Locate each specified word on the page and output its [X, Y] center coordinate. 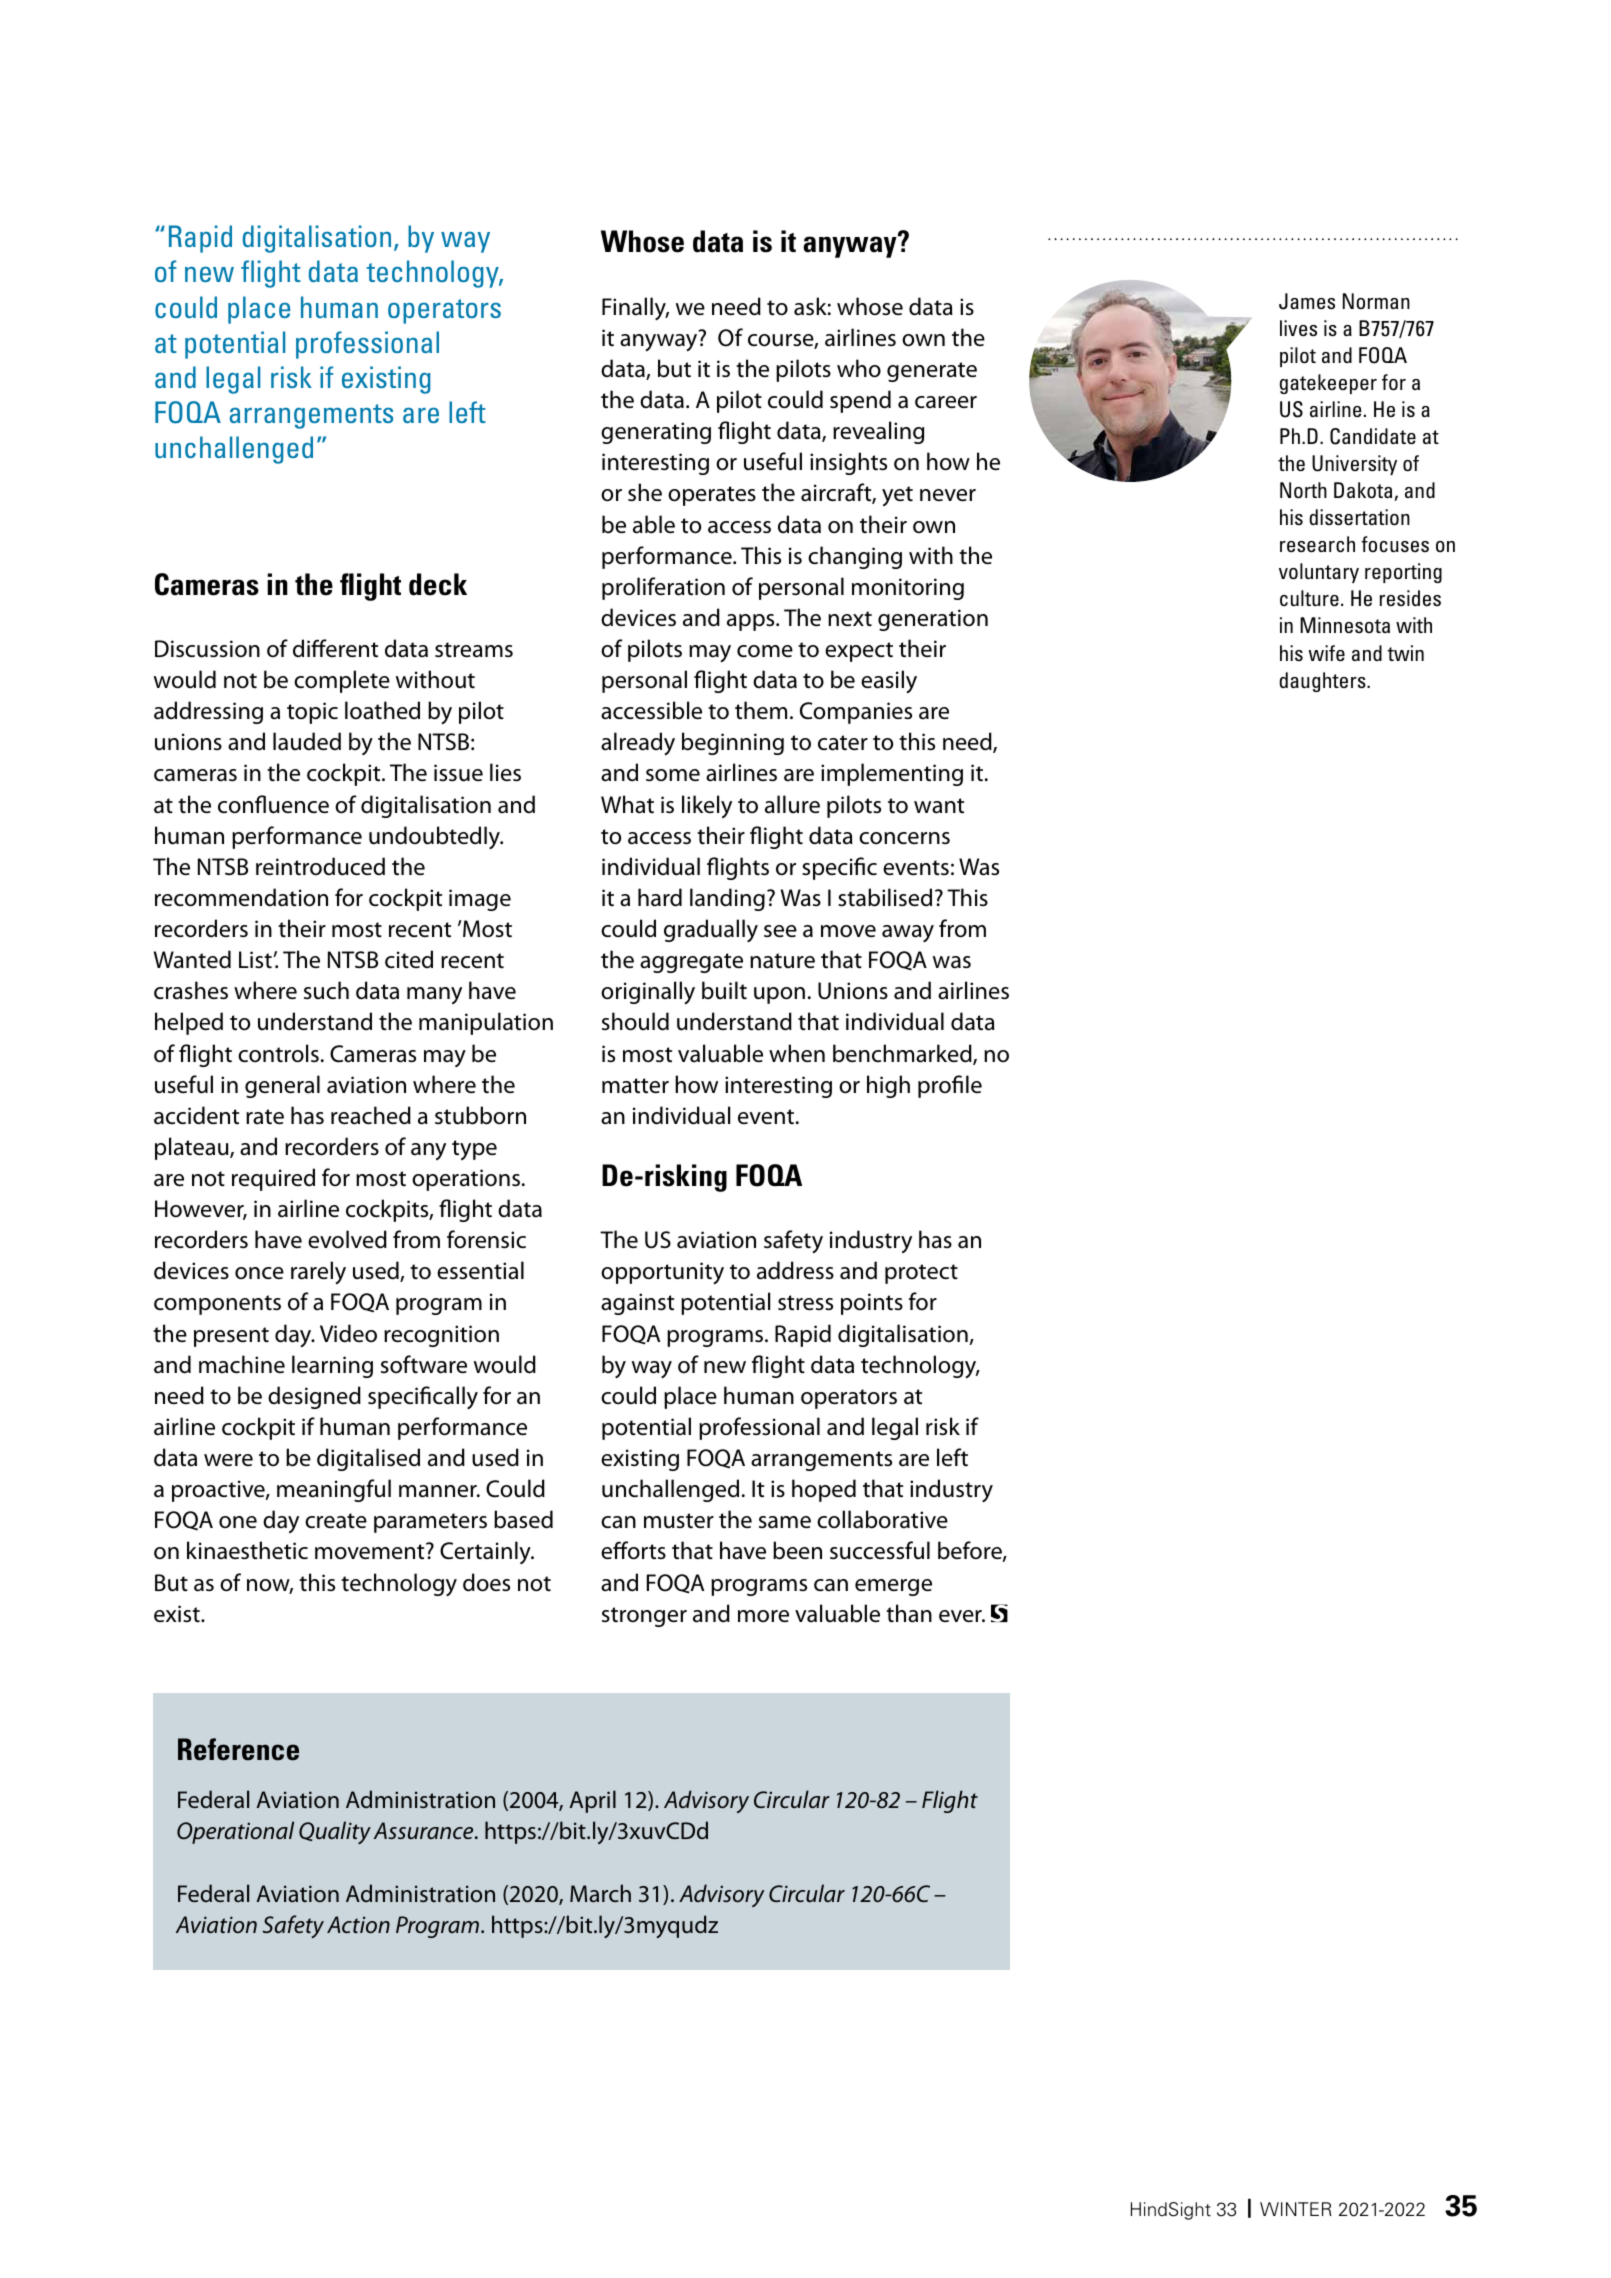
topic [312, 713]
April [593, 1801]
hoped [824, 1490]
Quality [335, 1832]
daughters [1323, 682]
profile [950, 1086]
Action [358, 1925]
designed [314, 1397]
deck [438, 584]
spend [860, 401]
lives [1298, 328]
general [282, 1086]
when [797, 1053]
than [909, 1613]
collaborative [882, 1519]
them [761, 710]
